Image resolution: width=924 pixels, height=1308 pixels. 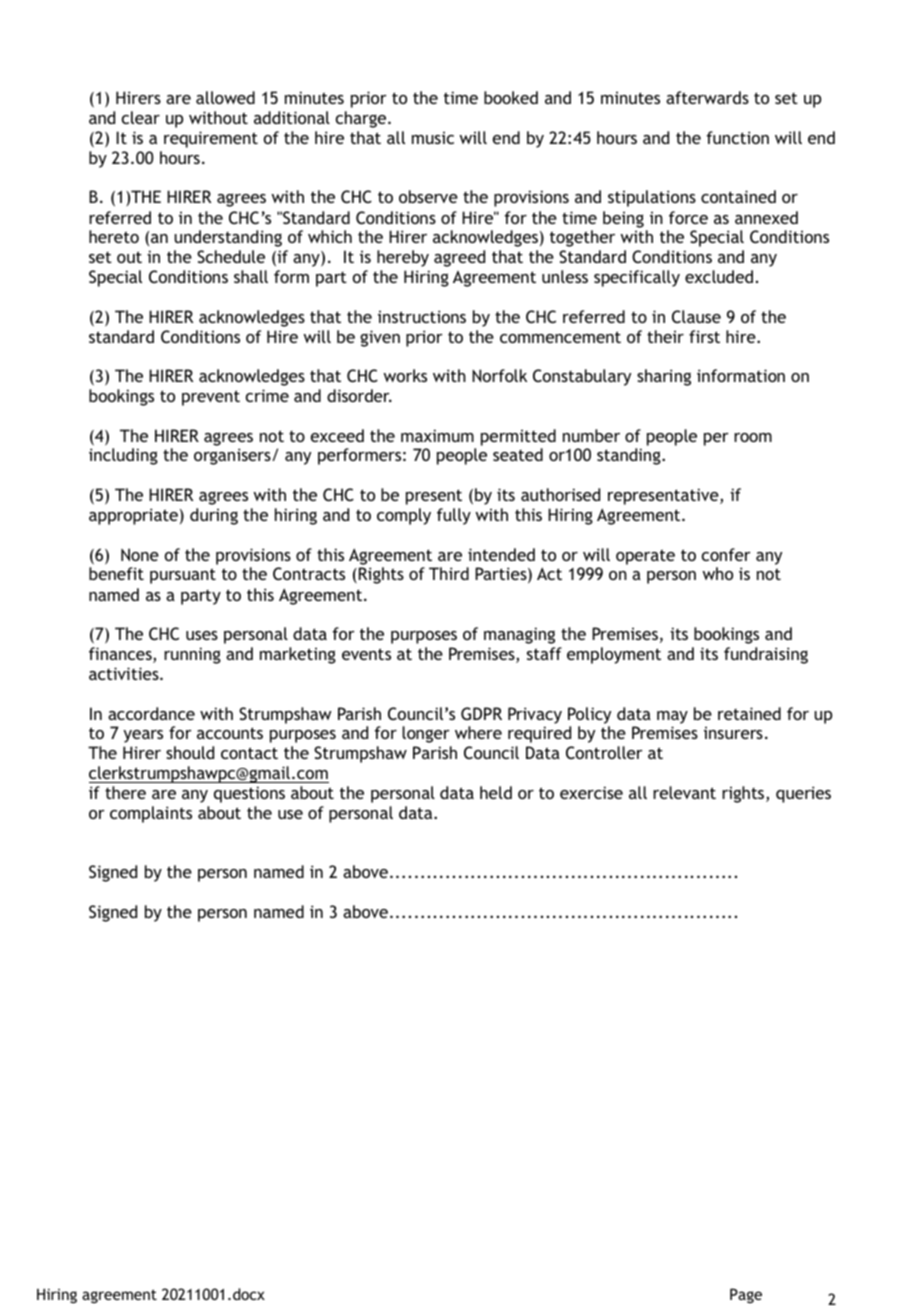 I want to click on held, so click(x=496, y=792).
